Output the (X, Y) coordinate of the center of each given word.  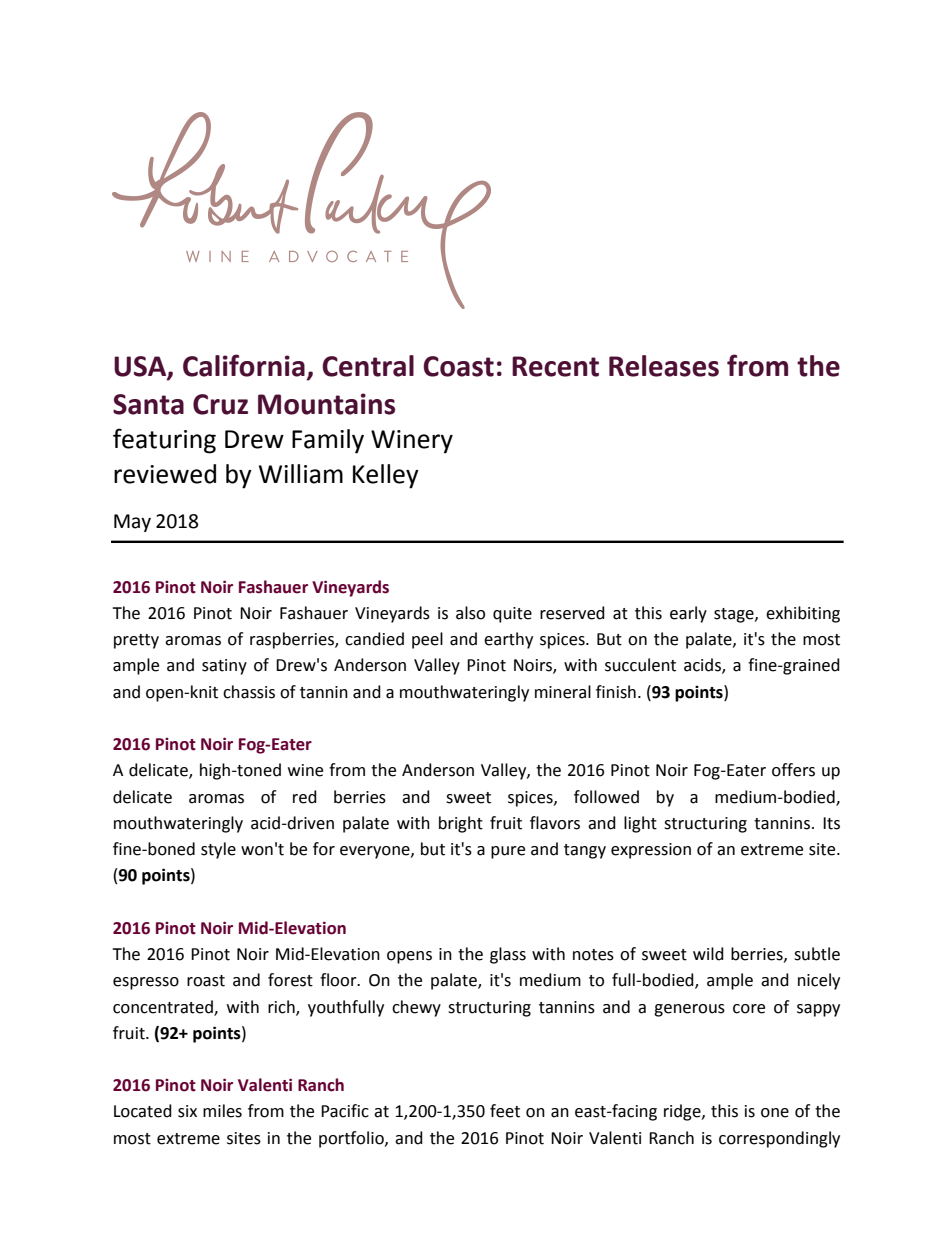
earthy (508, 640)
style (218, 850)
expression (651, 851)
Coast (458, 366)
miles (222, 1111)
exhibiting (803, 614)
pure (508, 852)
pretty (136, 641)
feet (505, 1111)
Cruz (220, 404)
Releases (664, 366)
